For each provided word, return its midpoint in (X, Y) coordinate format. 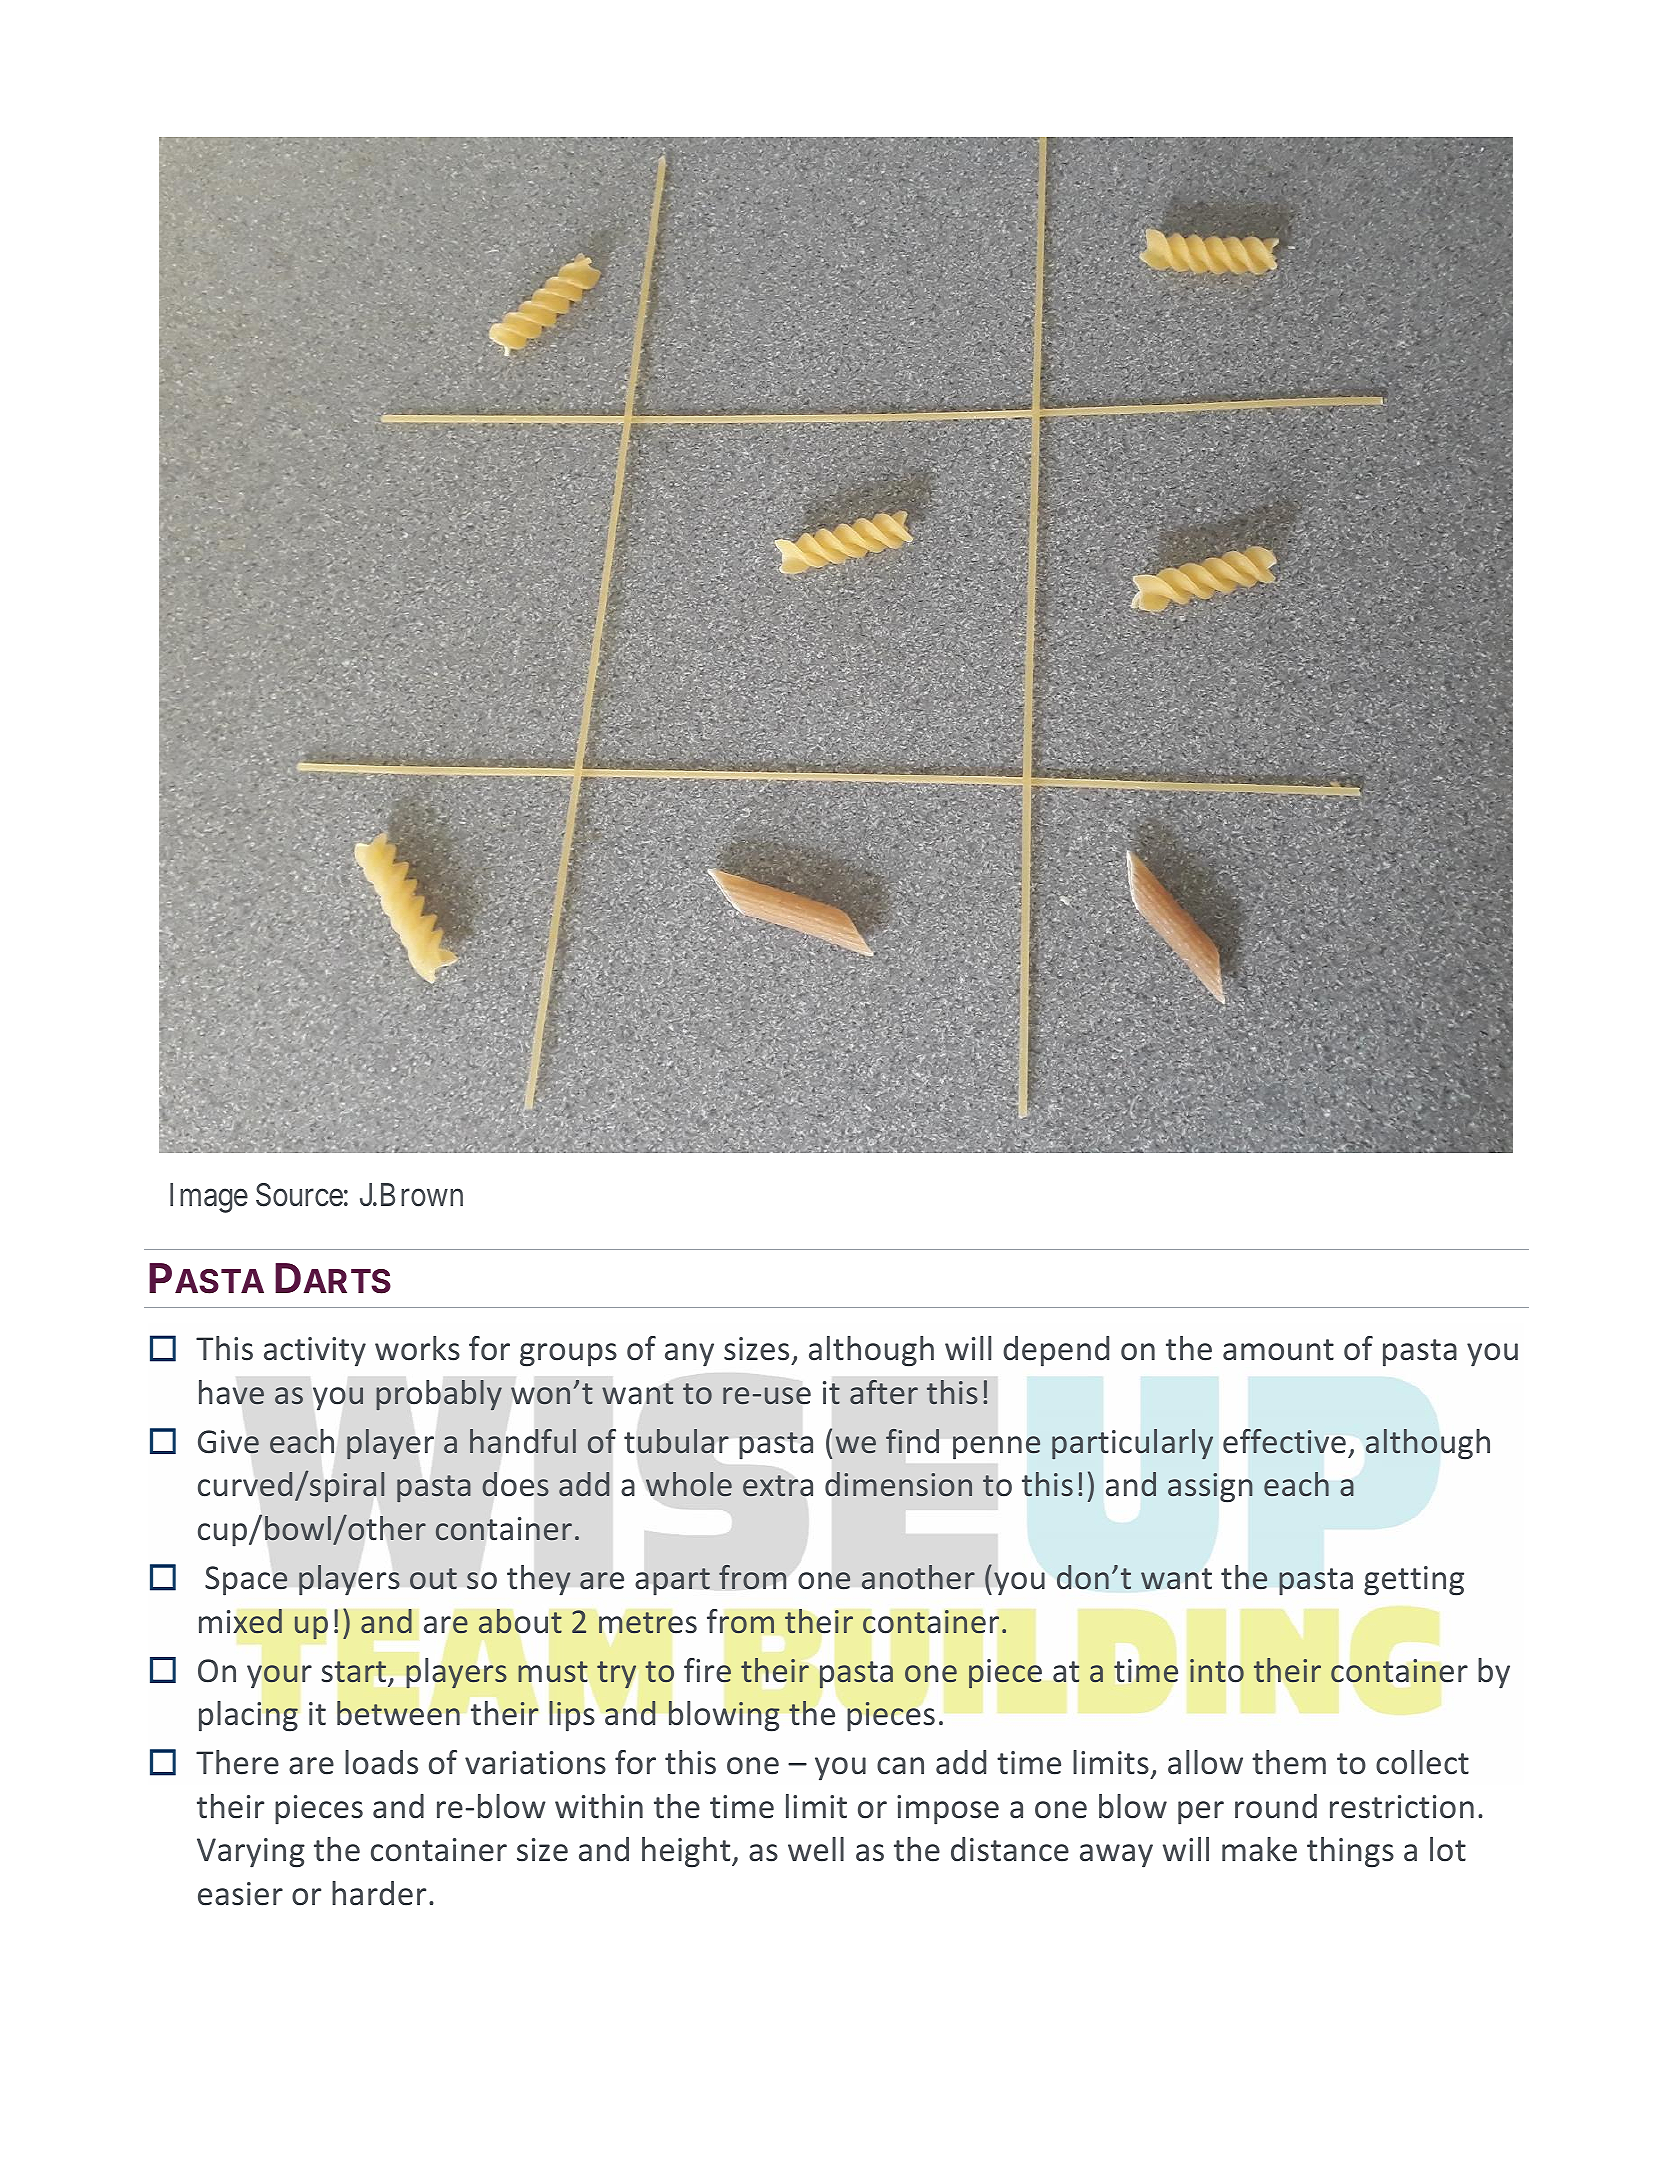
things (1350, 1852)
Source (299, 1195)
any (689, 1355)
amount (1278, 1350)
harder (379, 1893)
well (816, 1849)
